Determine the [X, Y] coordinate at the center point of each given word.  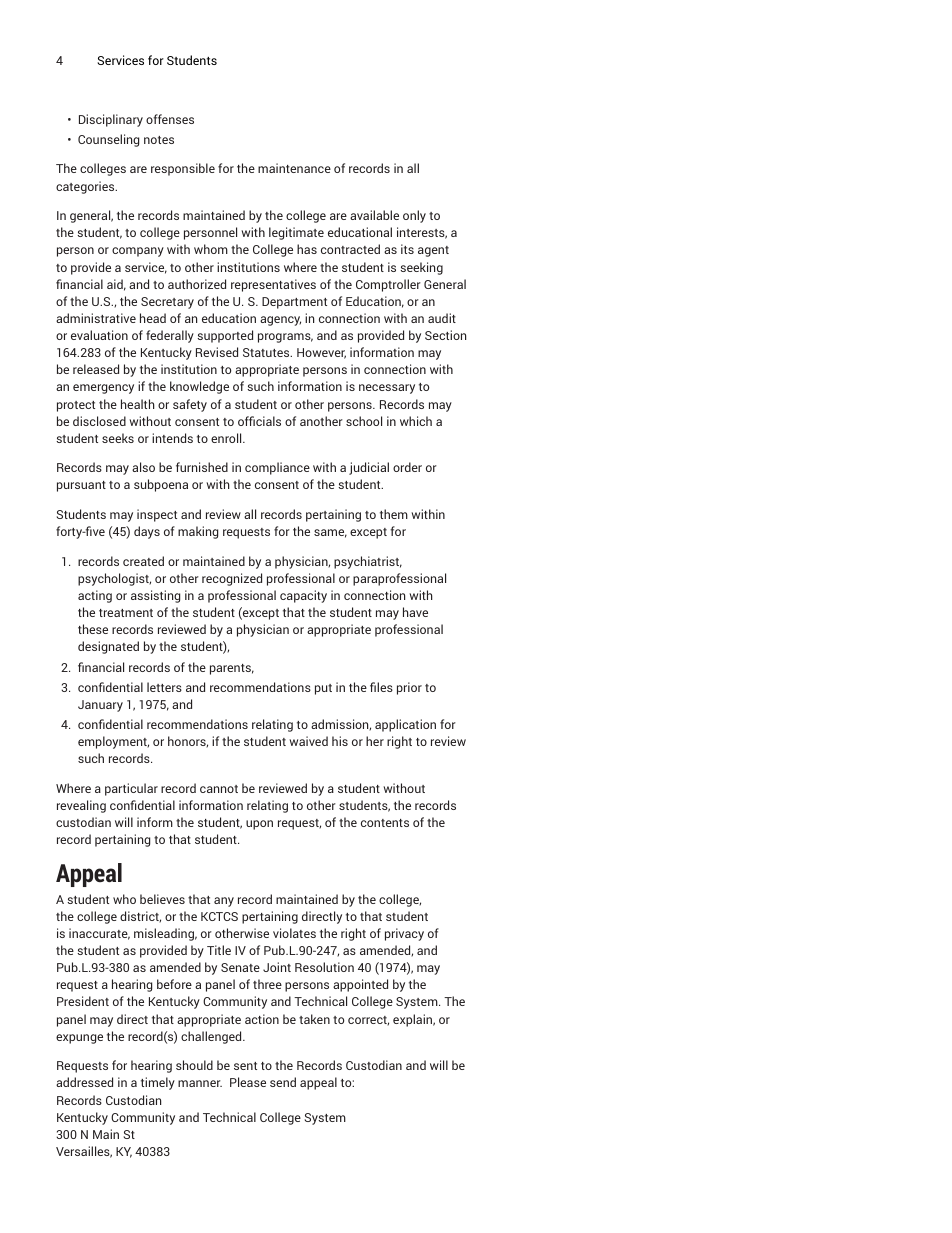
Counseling [108, 140]
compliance [277, 468]
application [405, 725]
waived [308, 741]
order [407, 467]
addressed [84, 1082]
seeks [118, 438]
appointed [360, 985]
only [414, 216]
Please [248, 1082]
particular [131, 789]
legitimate [296, 233]
